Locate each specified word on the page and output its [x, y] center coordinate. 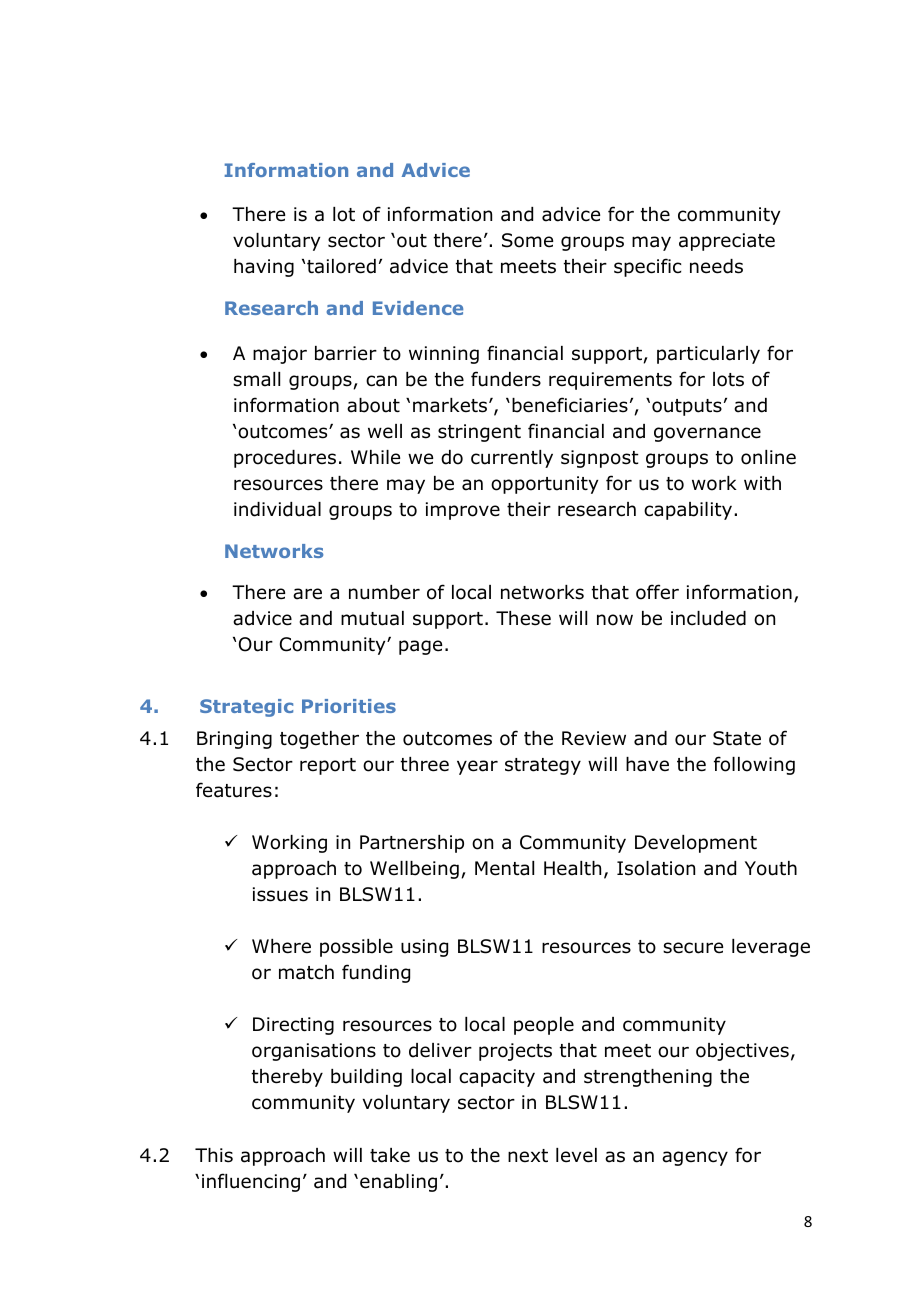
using [424, 948]
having [264, 268]
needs [716, 266]
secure [693, 948]
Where [281, 946]
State [737, 738]
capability [689, 511]
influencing [251, 1182]
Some [527, 240]
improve [463, 511]
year [477, 767]
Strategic [246, 708]
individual [277, 509]
